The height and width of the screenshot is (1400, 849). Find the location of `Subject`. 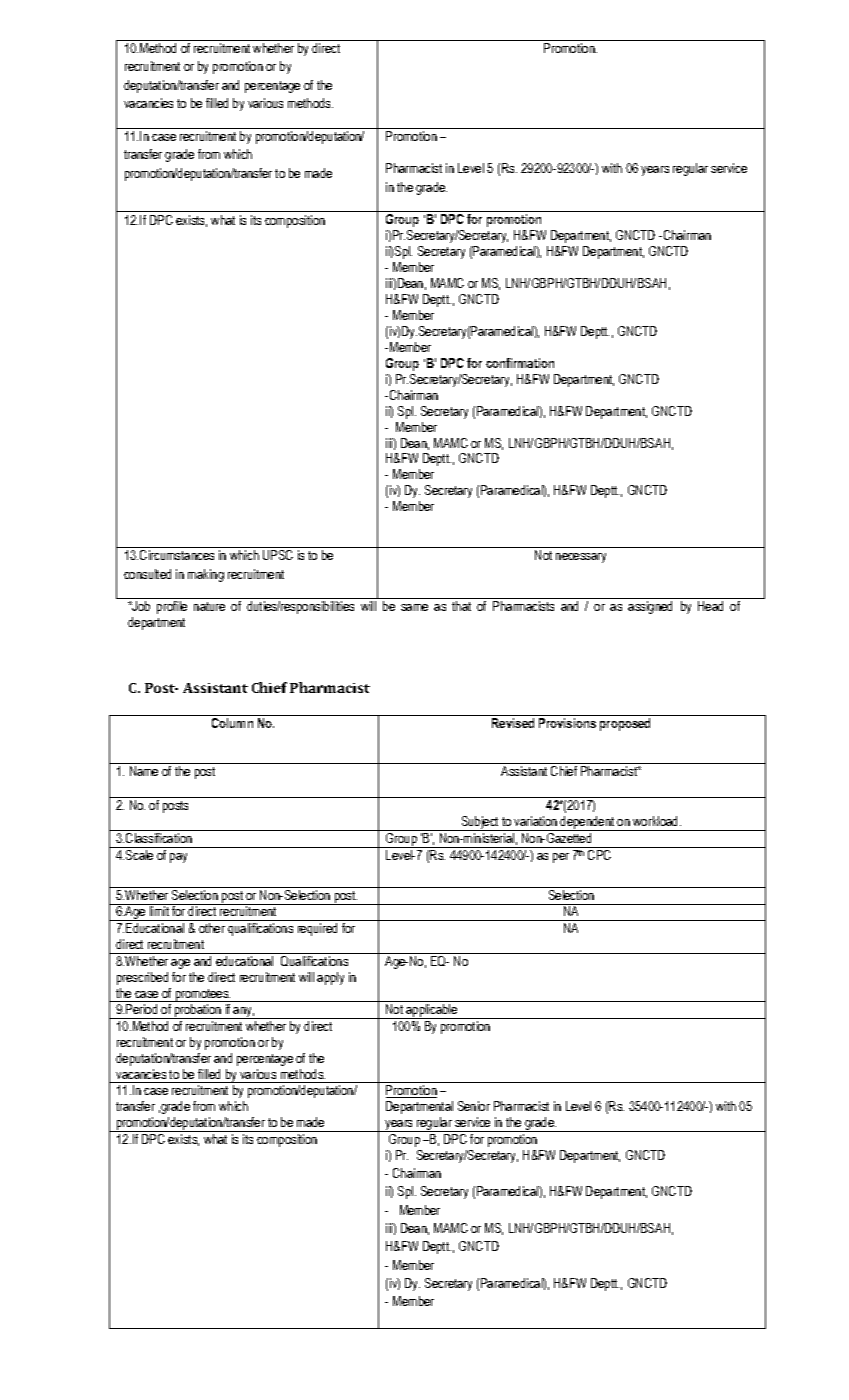

Subject is located at coordinates (480, 823).
